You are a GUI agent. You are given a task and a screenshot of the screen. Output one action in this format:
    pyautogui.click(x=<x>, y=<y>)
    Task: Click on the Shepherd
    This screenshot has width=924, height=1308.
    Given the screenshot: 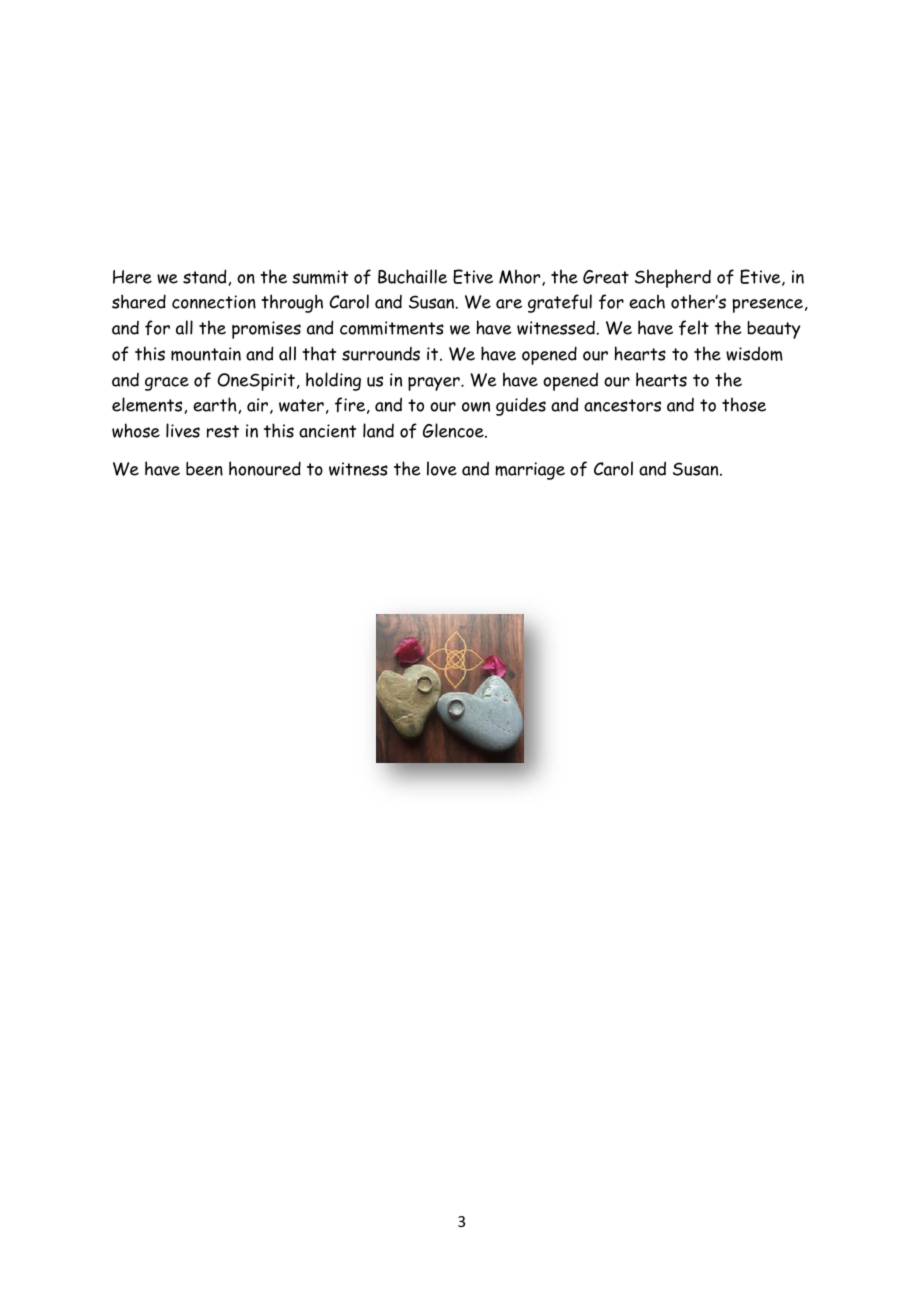 What is the action you would take?
    pyautogui.click(x=673, y=278)
